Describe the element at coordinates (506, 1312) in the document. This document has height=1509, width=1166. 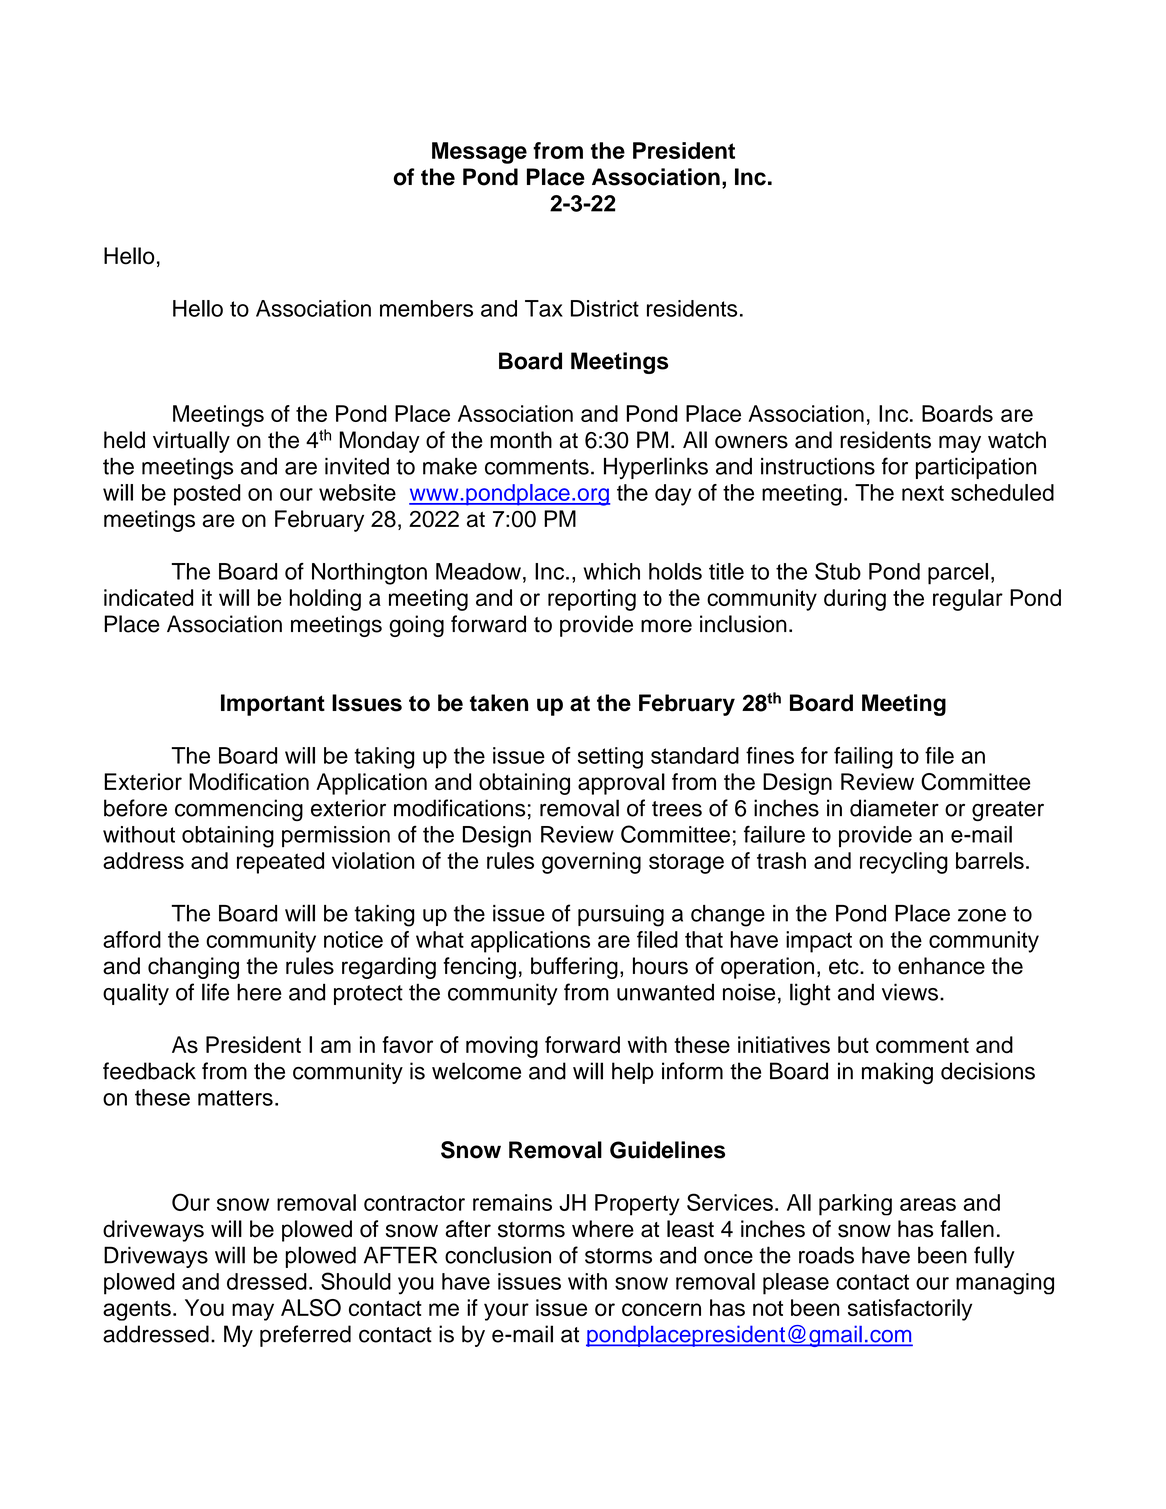
I see `your` at that location.
